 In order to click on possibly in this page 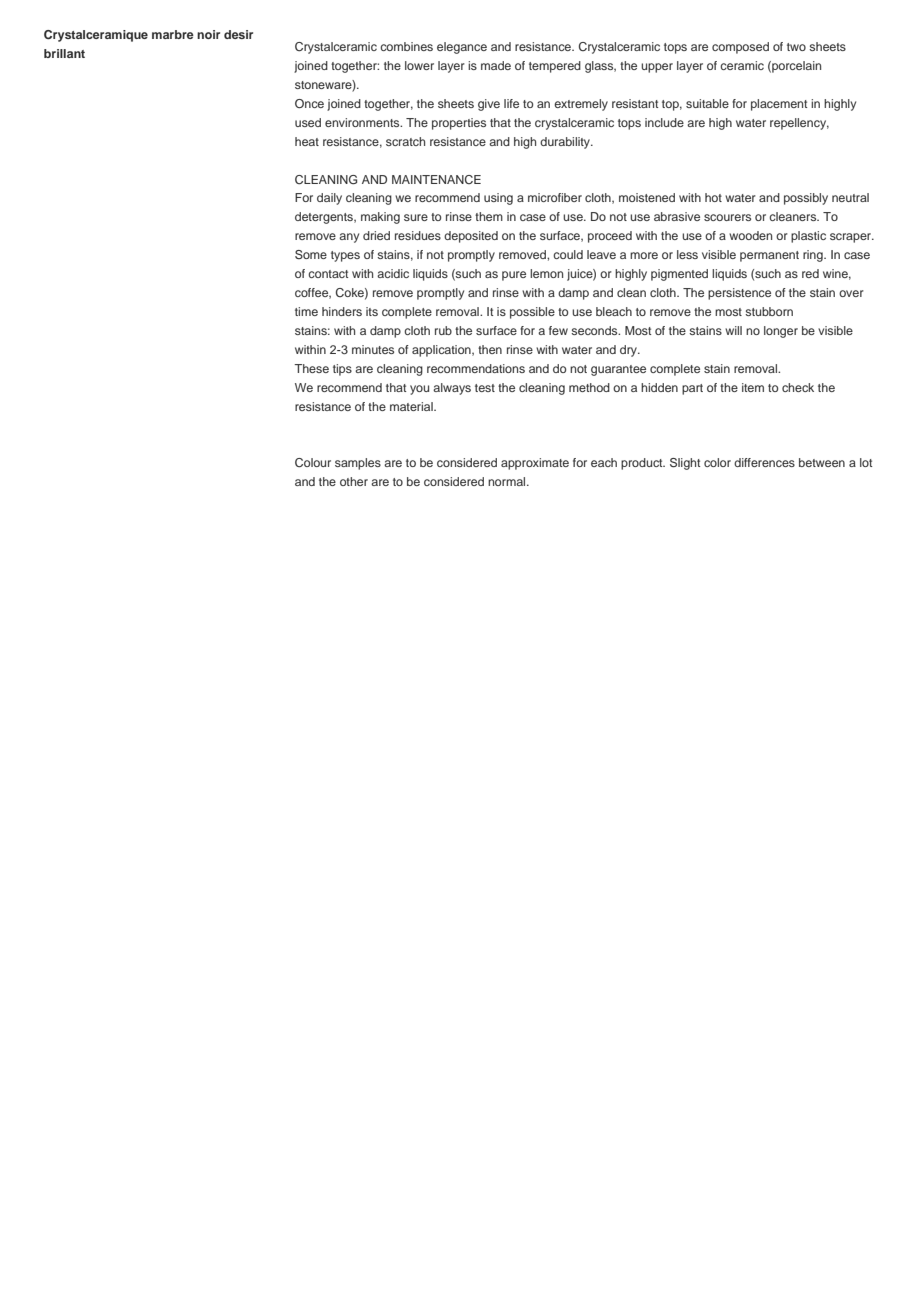, I will do `click(806, 199)`.
